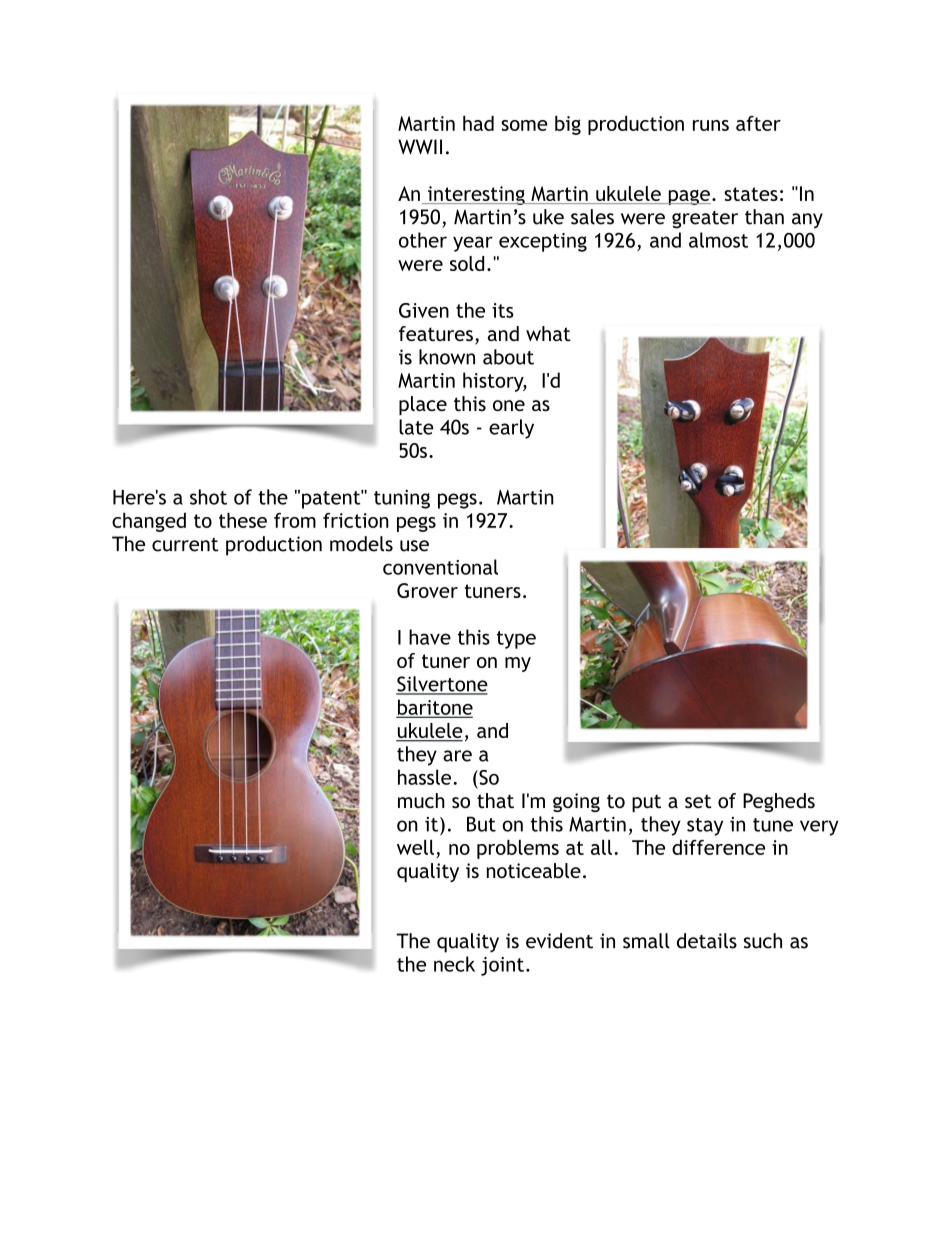 The height and width of the screenshot is (1233, 952). I want to click on about, so click(508, 357).
